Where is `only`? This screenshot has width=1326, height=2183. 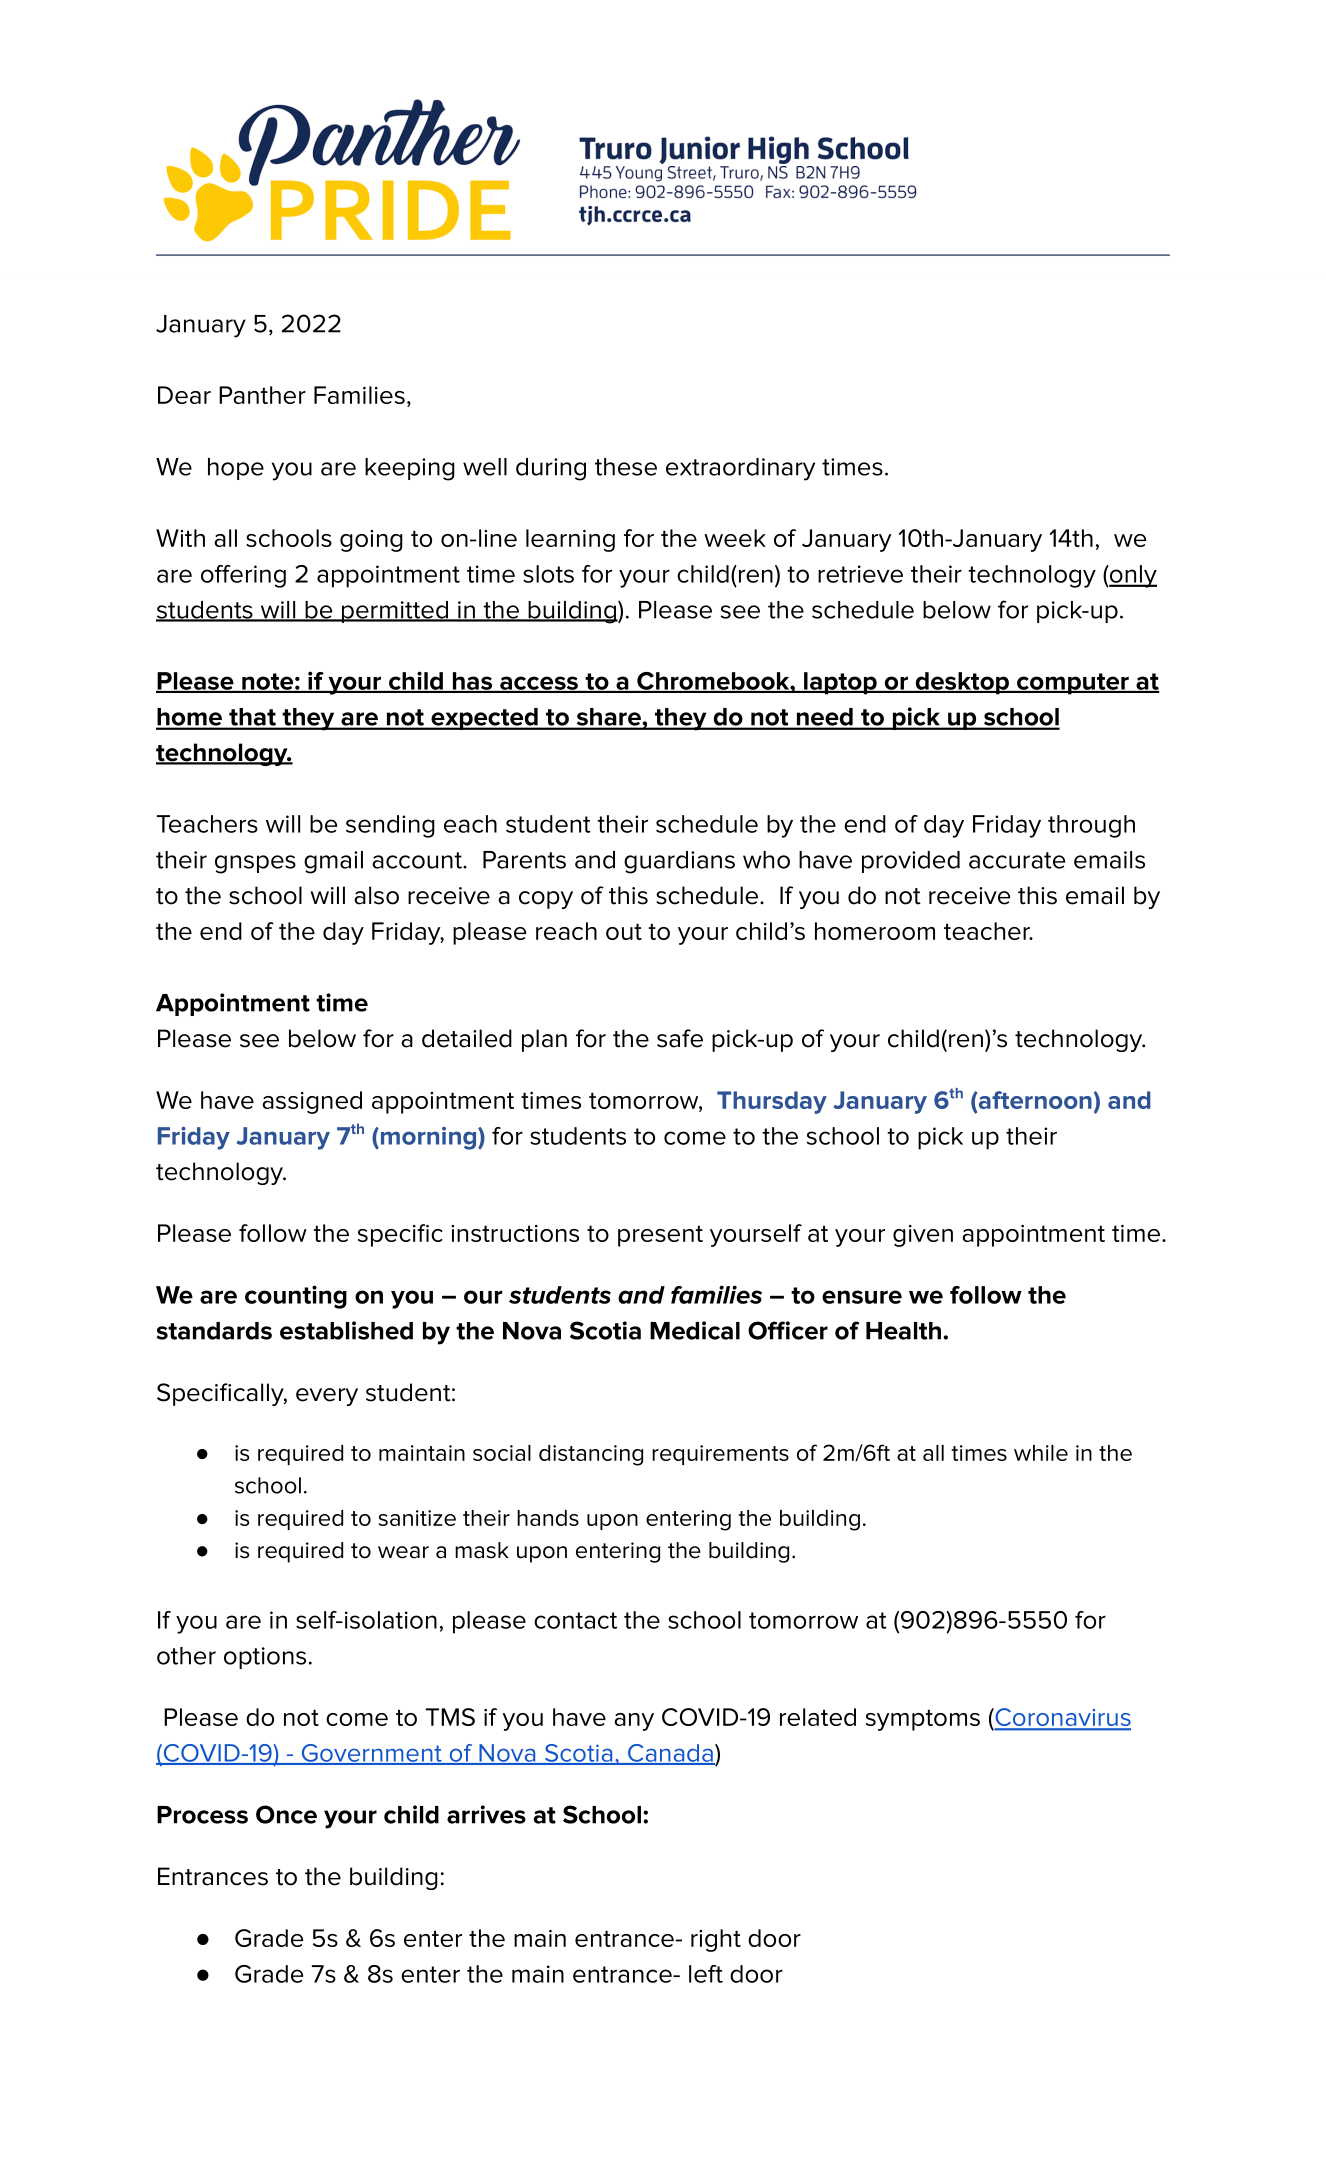 only is located at coordinates (1132, 576).
